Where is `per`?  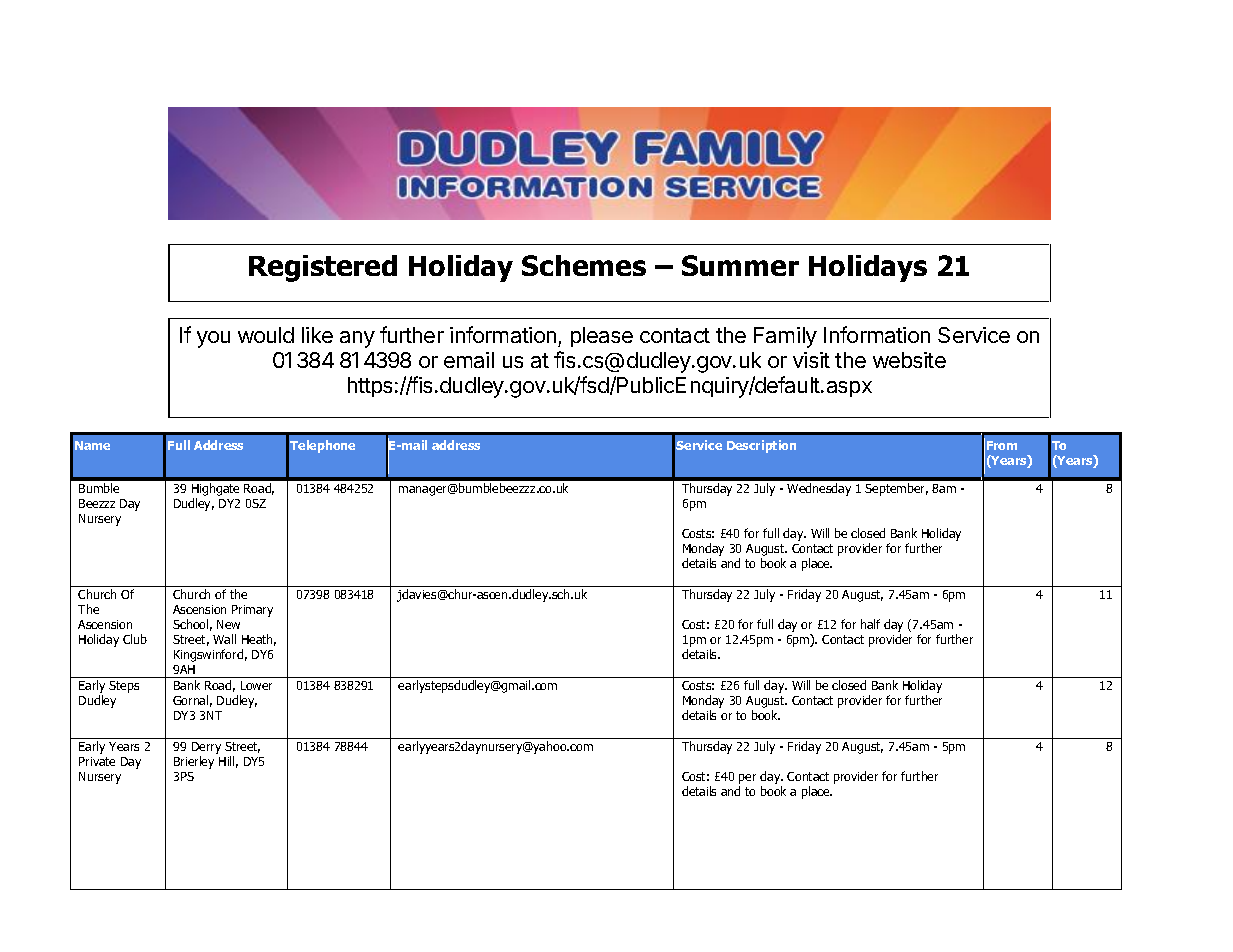
per is located at coordinates (747, 779).
